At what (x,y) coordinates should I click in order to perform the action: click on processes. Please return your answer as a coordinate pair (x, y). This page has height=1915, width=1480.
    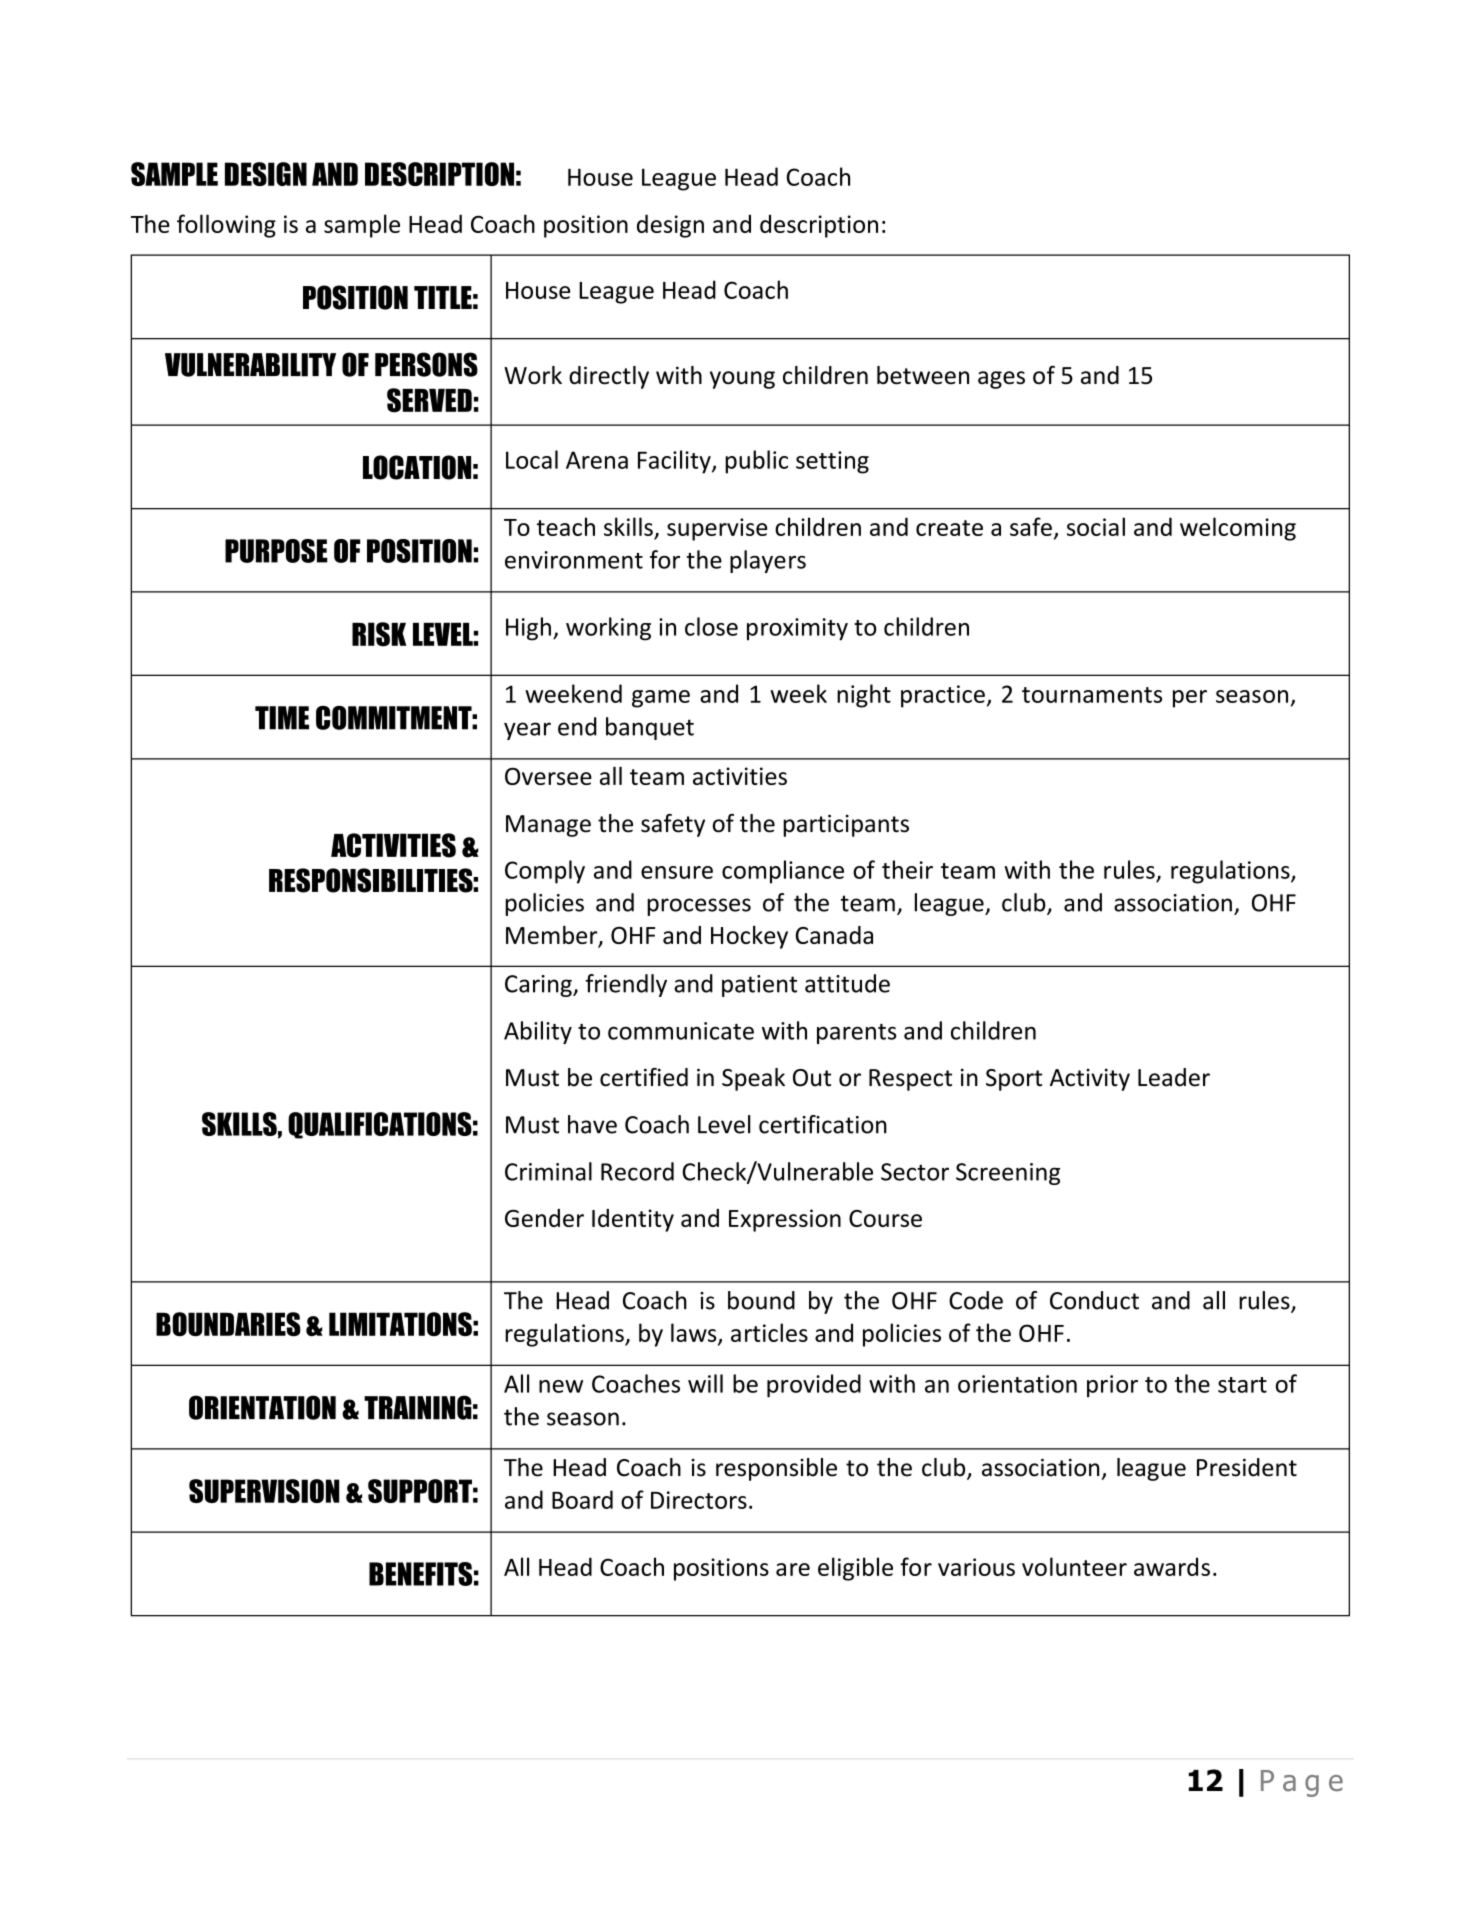
    Looking at the image, I should click on (699, 907).
